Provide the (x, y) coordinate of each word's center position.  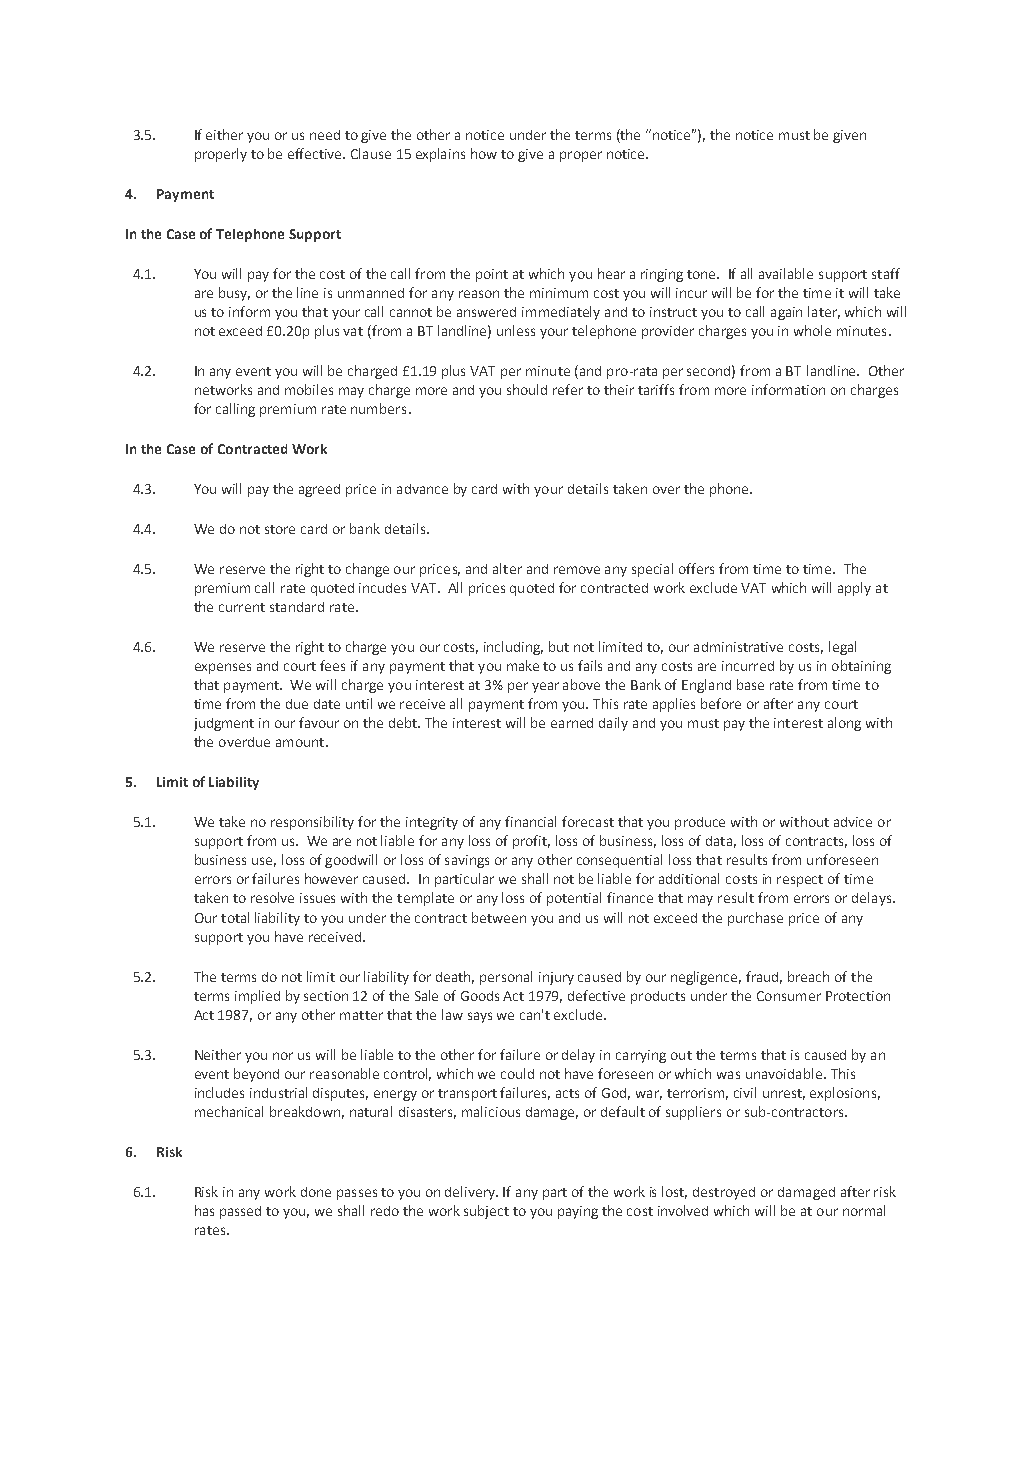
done (316, 1192)
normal (864, 1210)
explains (440, 155)
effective (316, 153)
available (786, 273)
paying (578, 1212)
